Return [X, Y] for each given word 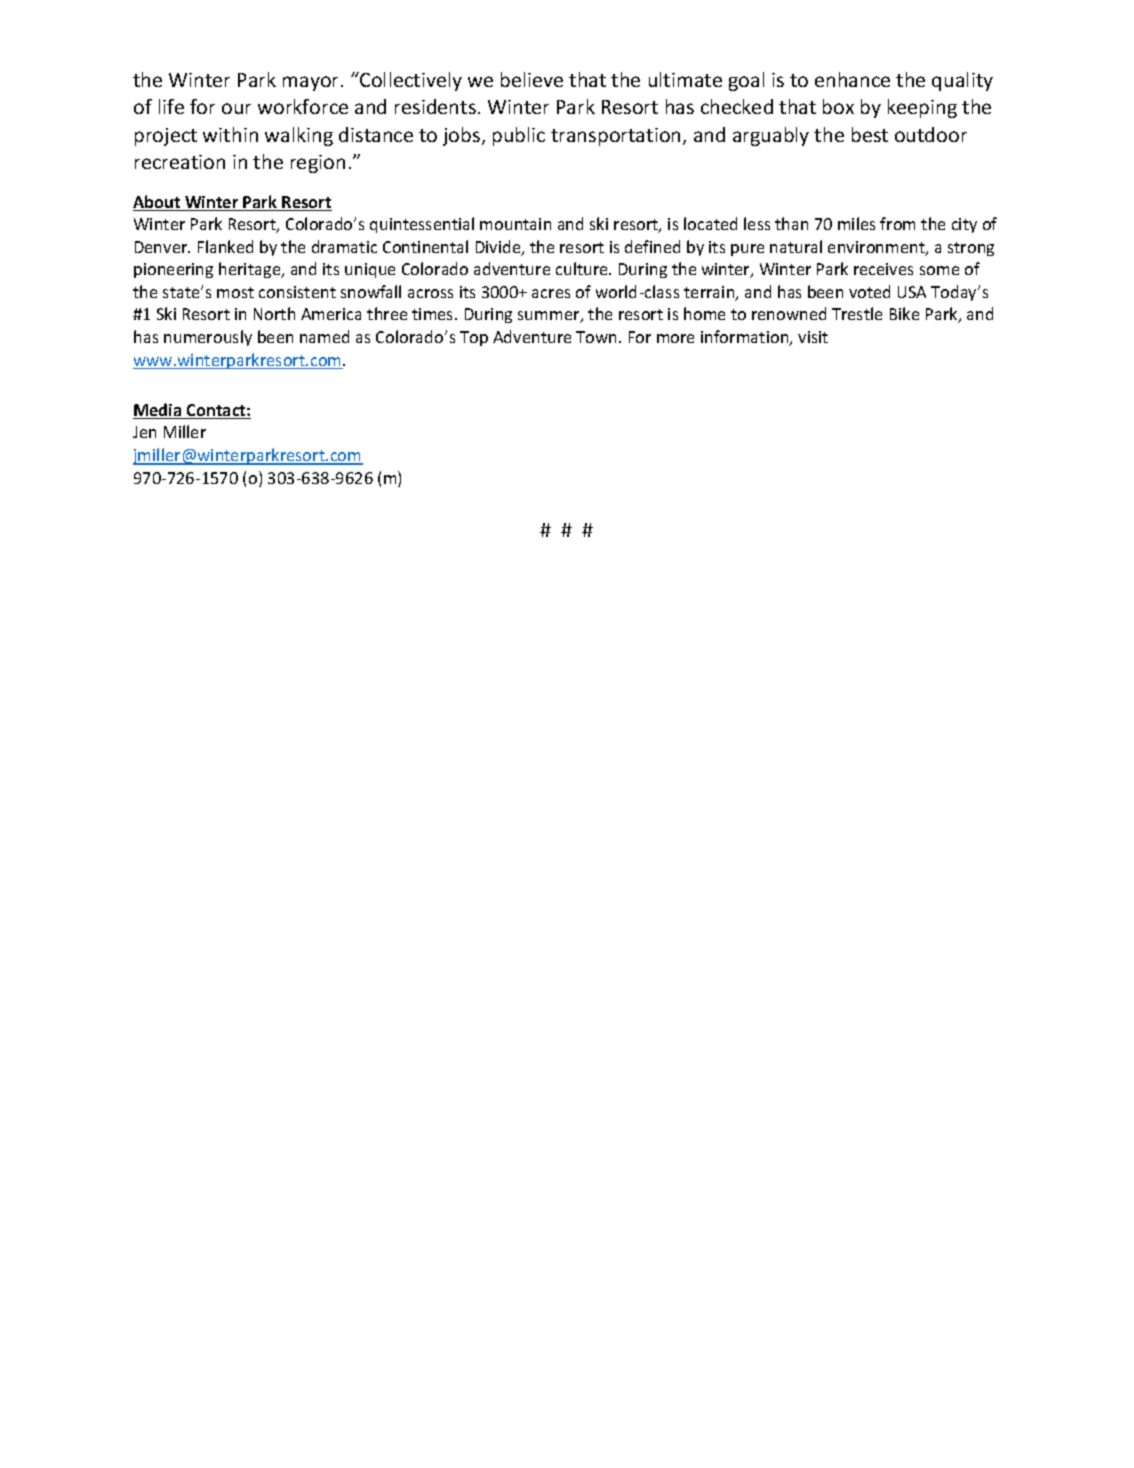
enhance [852, 79]
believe [532, 79]
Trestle [857, 313]
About [158, 203]
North [274, 313]
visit [813, 337]
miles [856, 223]
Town [596, 337]
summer [550, 317]
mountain [515, 224]
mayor [312, 83]
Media [158, 411]
